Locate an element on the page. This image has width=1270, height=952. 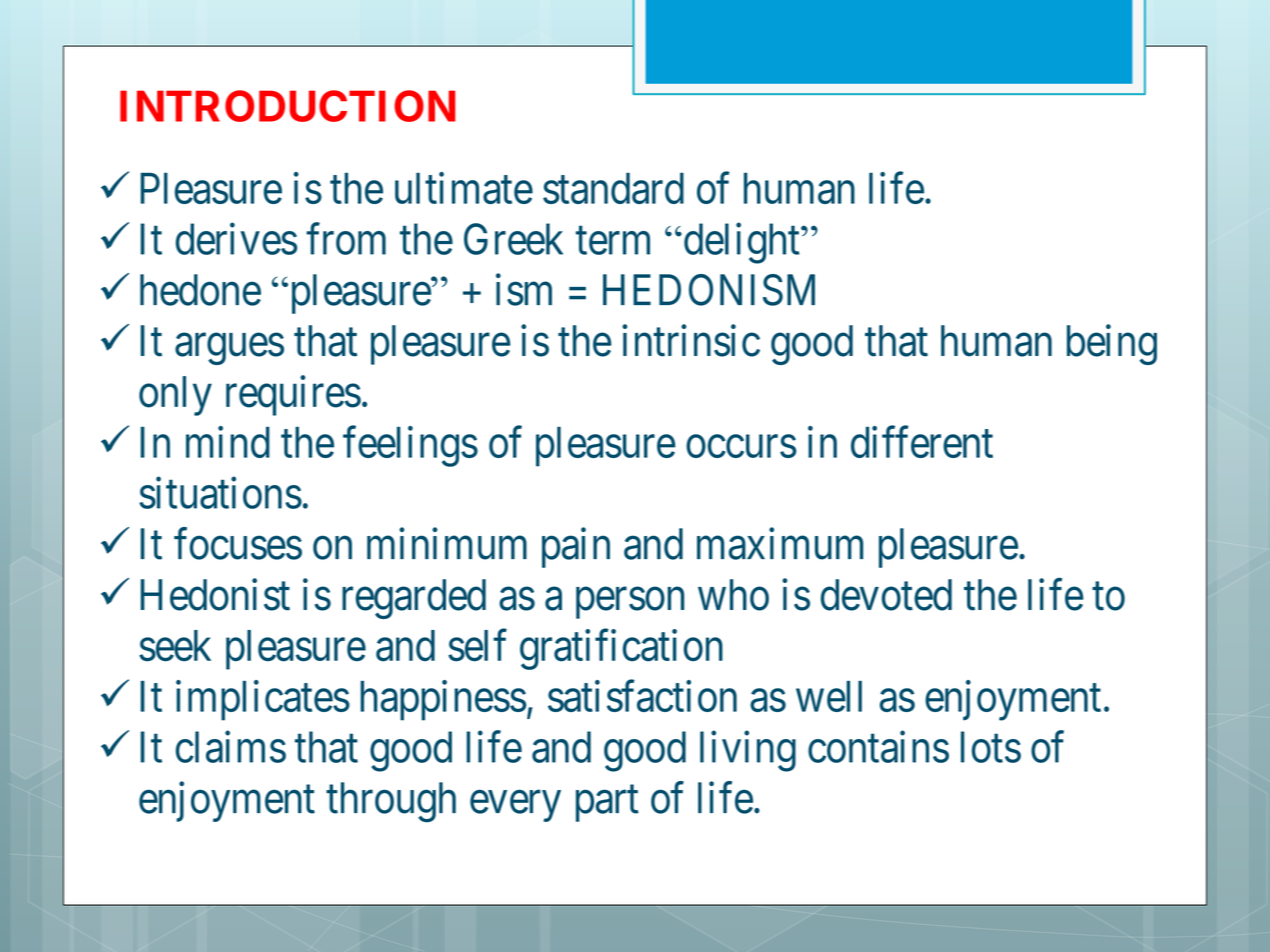
being is located at coordinates (1112, 345).
